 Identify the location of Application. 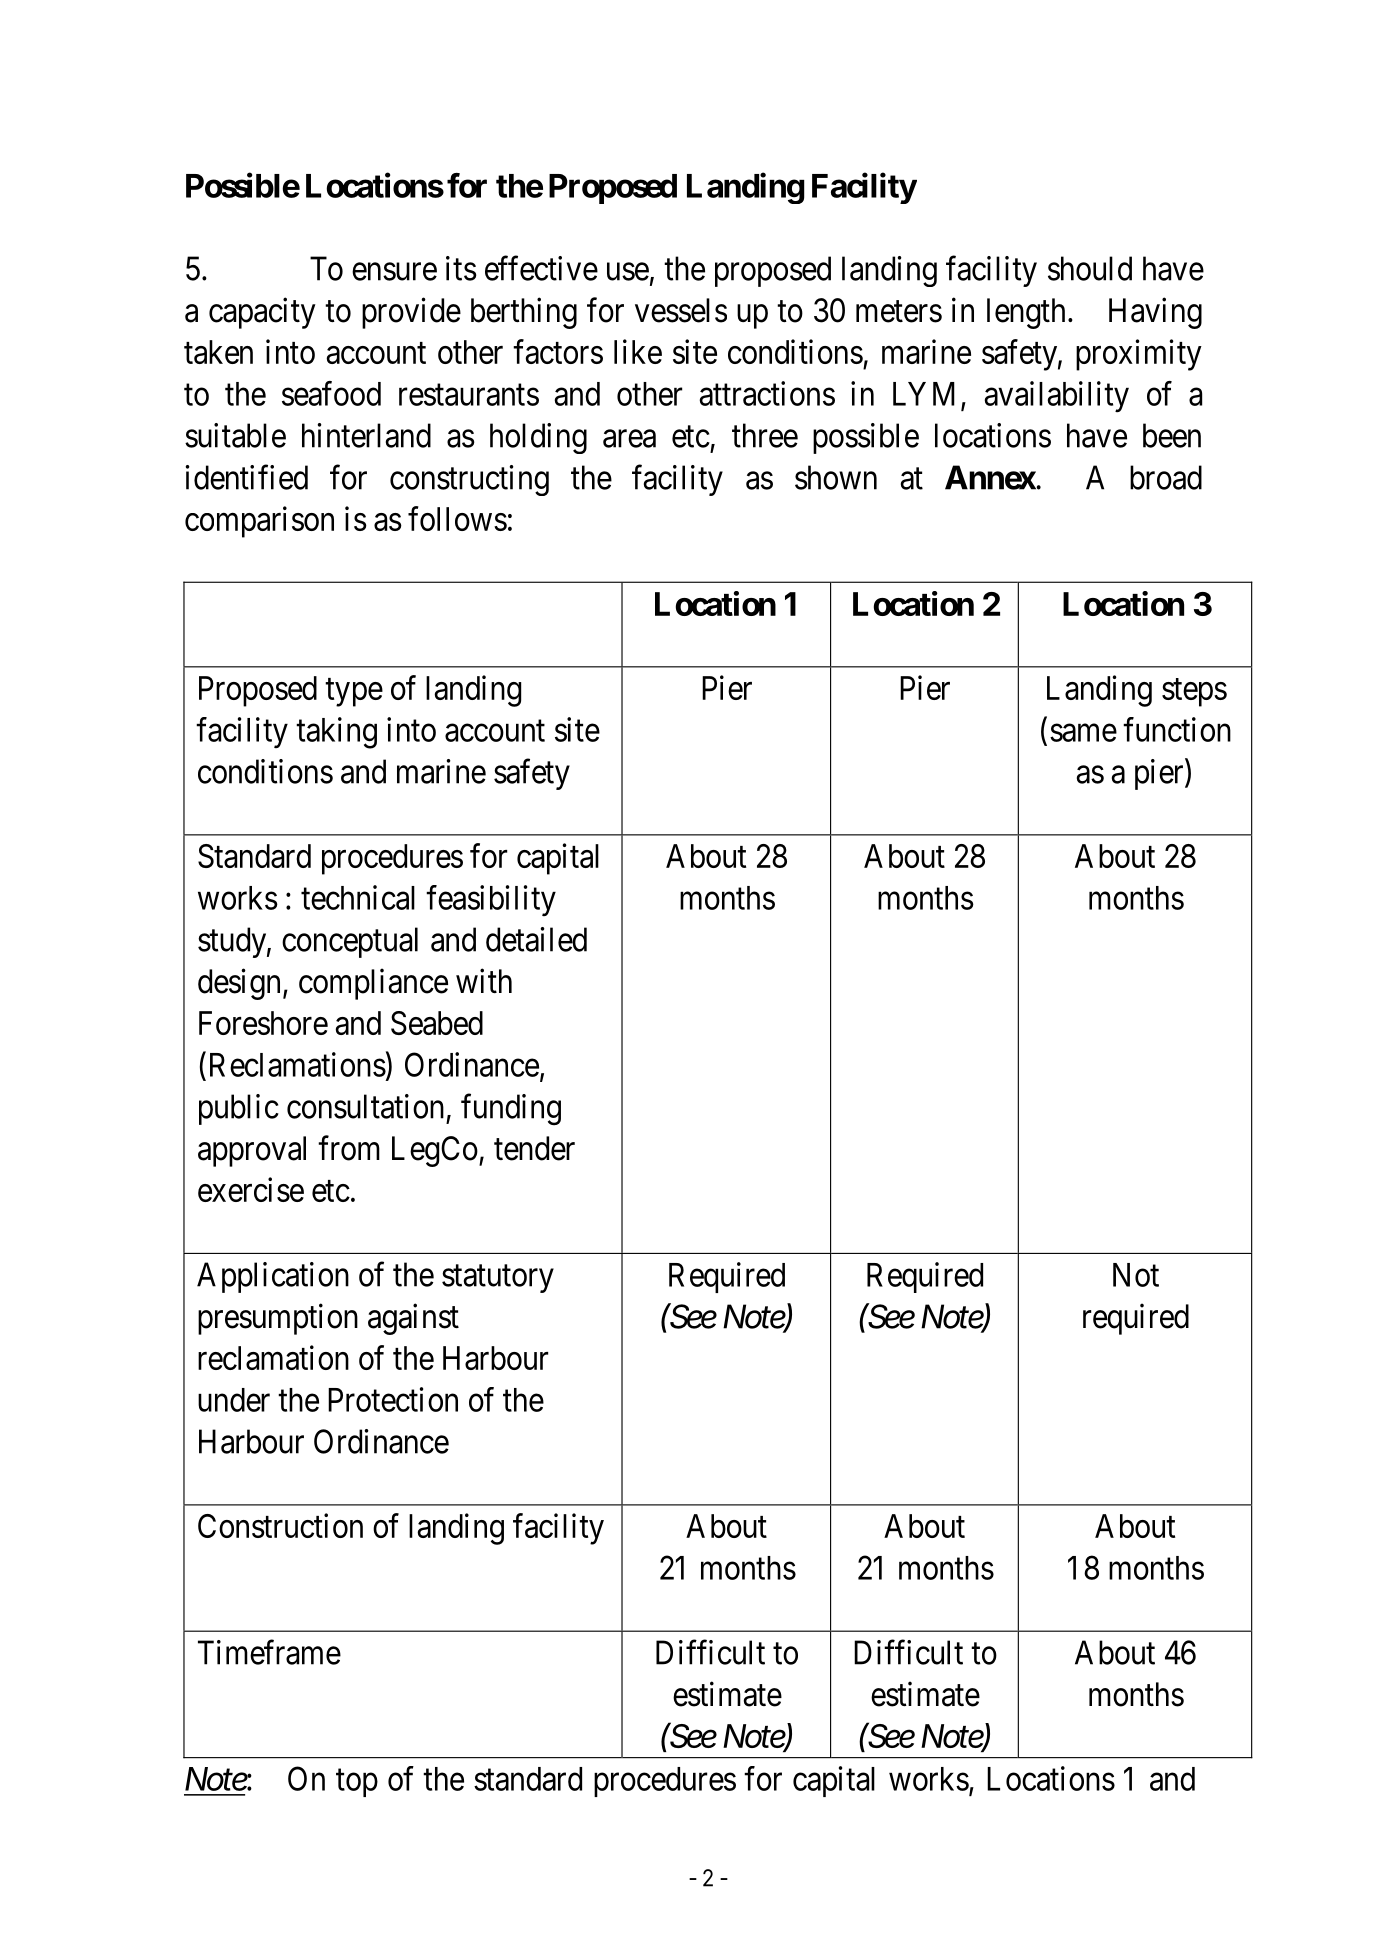
(273, 1277).
